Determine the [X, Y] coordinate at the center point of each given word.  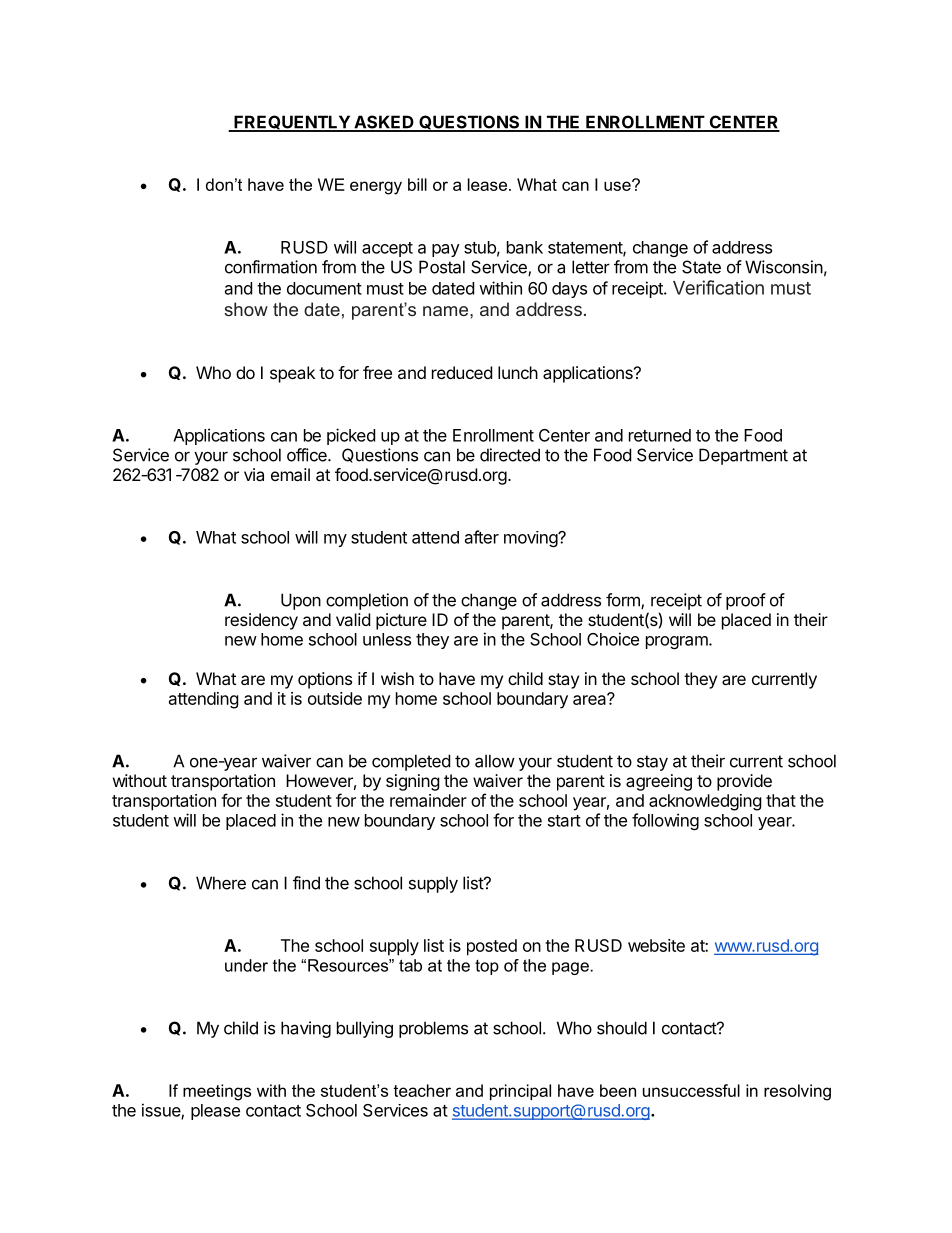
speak [292, 374]
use [618, 185]
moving [531, 539]
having [306, 1029]
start [564, 821]
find [306, 883]
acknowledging [705, 802]
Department [743, 456]
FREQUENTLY [292, 123]
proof [746, 601]
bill [417, 184]
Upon [301, 601]
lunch [518, 372]
